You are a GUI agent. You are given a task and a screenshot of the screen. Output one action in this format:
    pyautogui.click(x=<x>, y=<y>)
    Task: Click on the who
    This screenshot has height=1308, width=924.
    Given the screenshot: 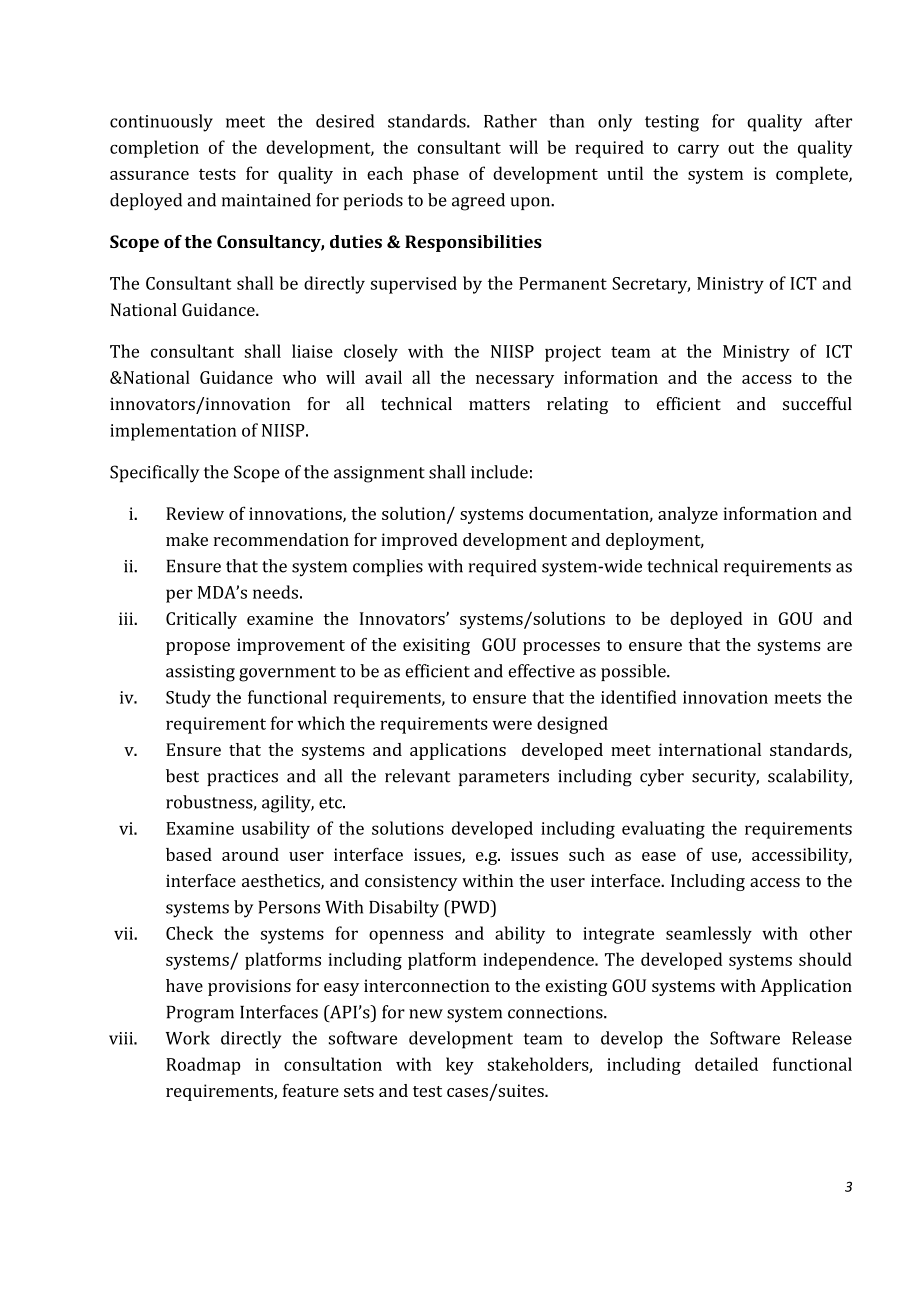 What is the action you would take?
    pyautogui.click(x=299, y=377)
